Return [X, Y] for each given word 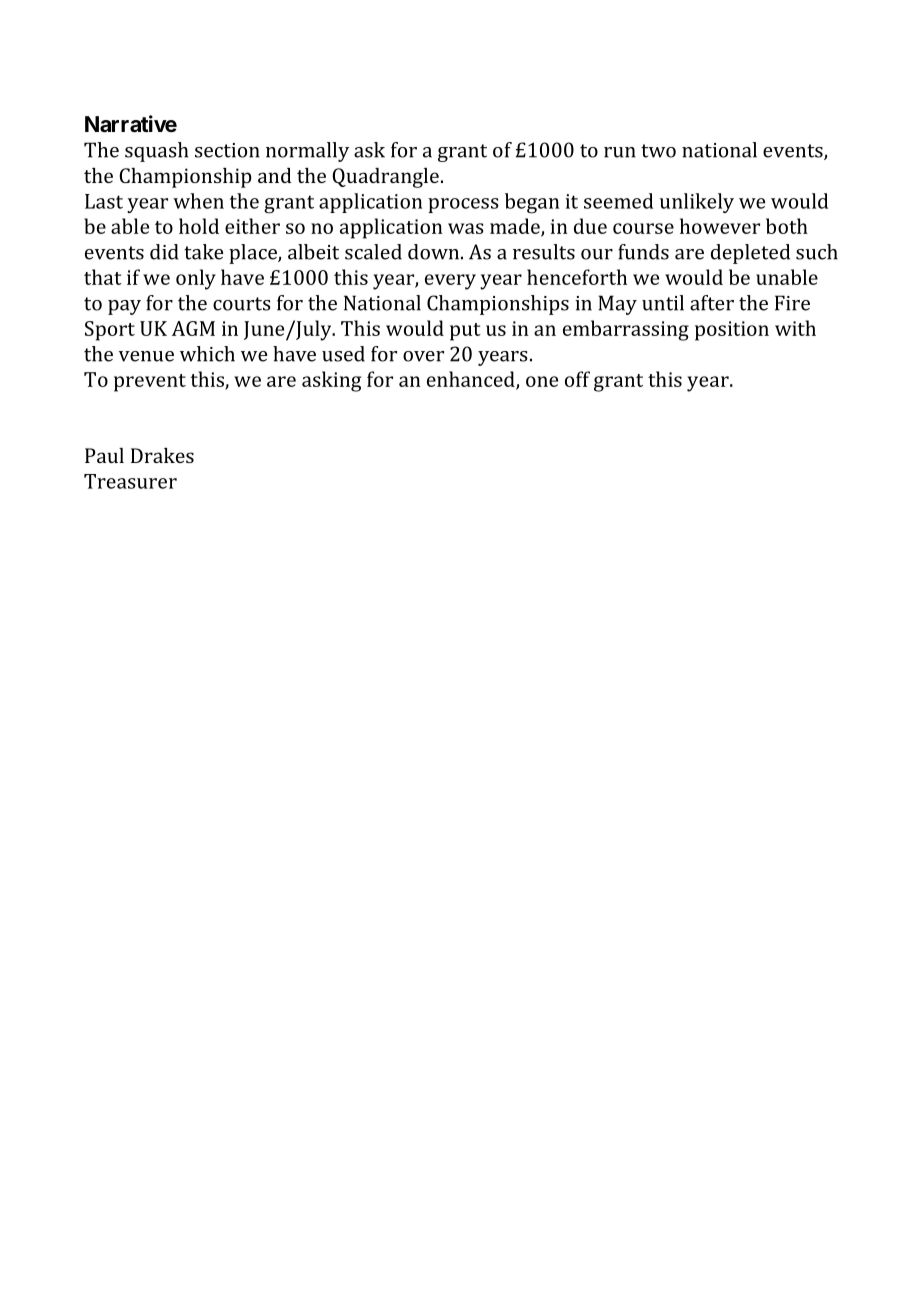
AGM [193, 328]
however [720, 226]
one [542, 381]
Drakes [162, 455]
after [712, 303]
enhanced [472, 380]
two [658, 151]
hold [199, 226]
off [577, 379]
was [466, 228]
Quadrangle [385, 178]
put [465, 332]
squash [156, 152]
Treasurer [130, 481]
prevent [150, 383]
